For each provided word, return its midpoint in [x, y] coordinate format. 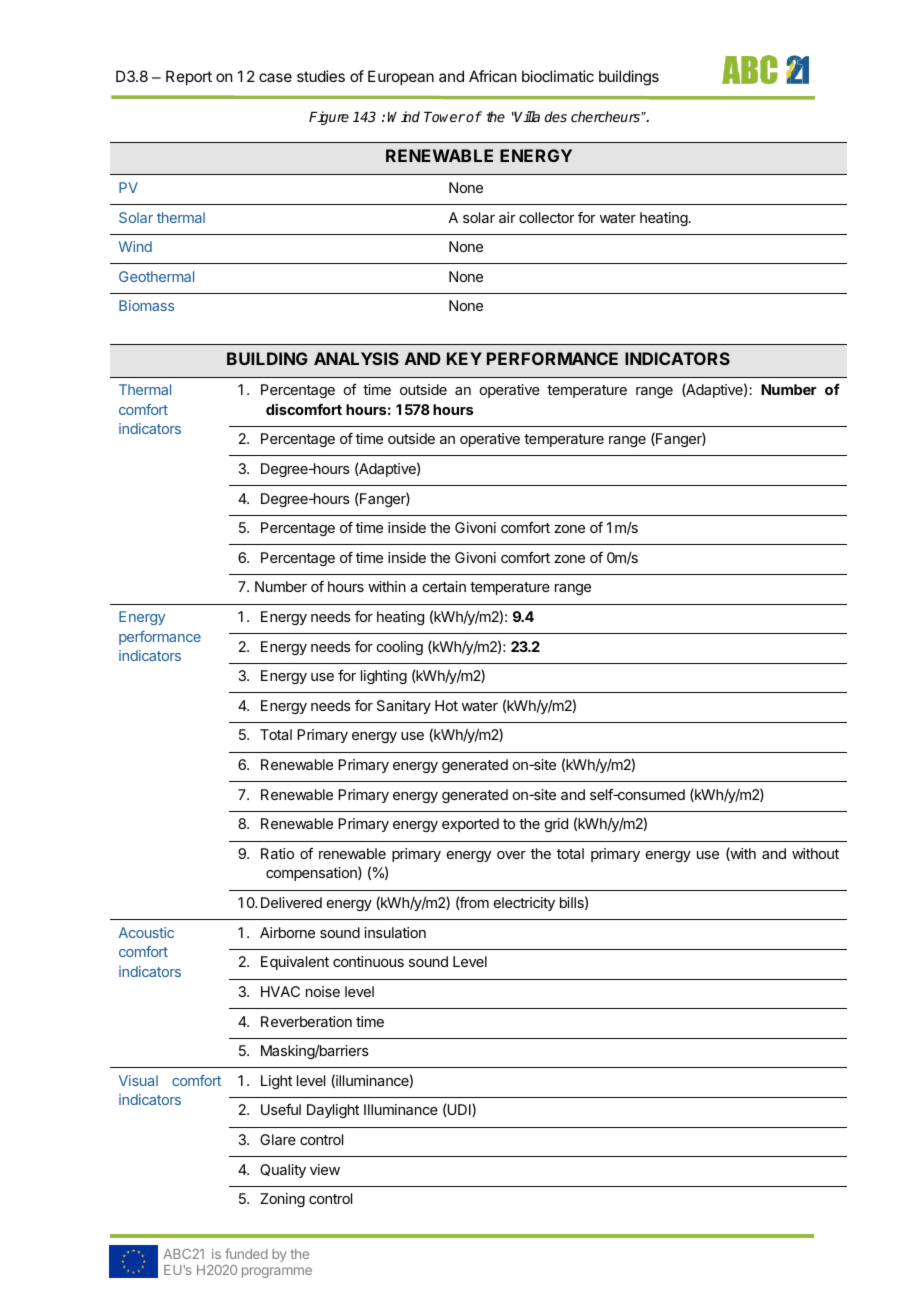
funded [246, 1253]
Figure [329, 118]
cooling [400, 648]
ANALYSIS [356, 358]
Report [189, 77]
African [492, 76]
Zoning [282, 1200]
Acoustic [146, 932]
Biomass [146, 305]
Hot [446, 705]
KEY [464, 358]
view [325, 1169]
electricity [524, 904]
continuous [368, 961]
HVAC [280, 991]
